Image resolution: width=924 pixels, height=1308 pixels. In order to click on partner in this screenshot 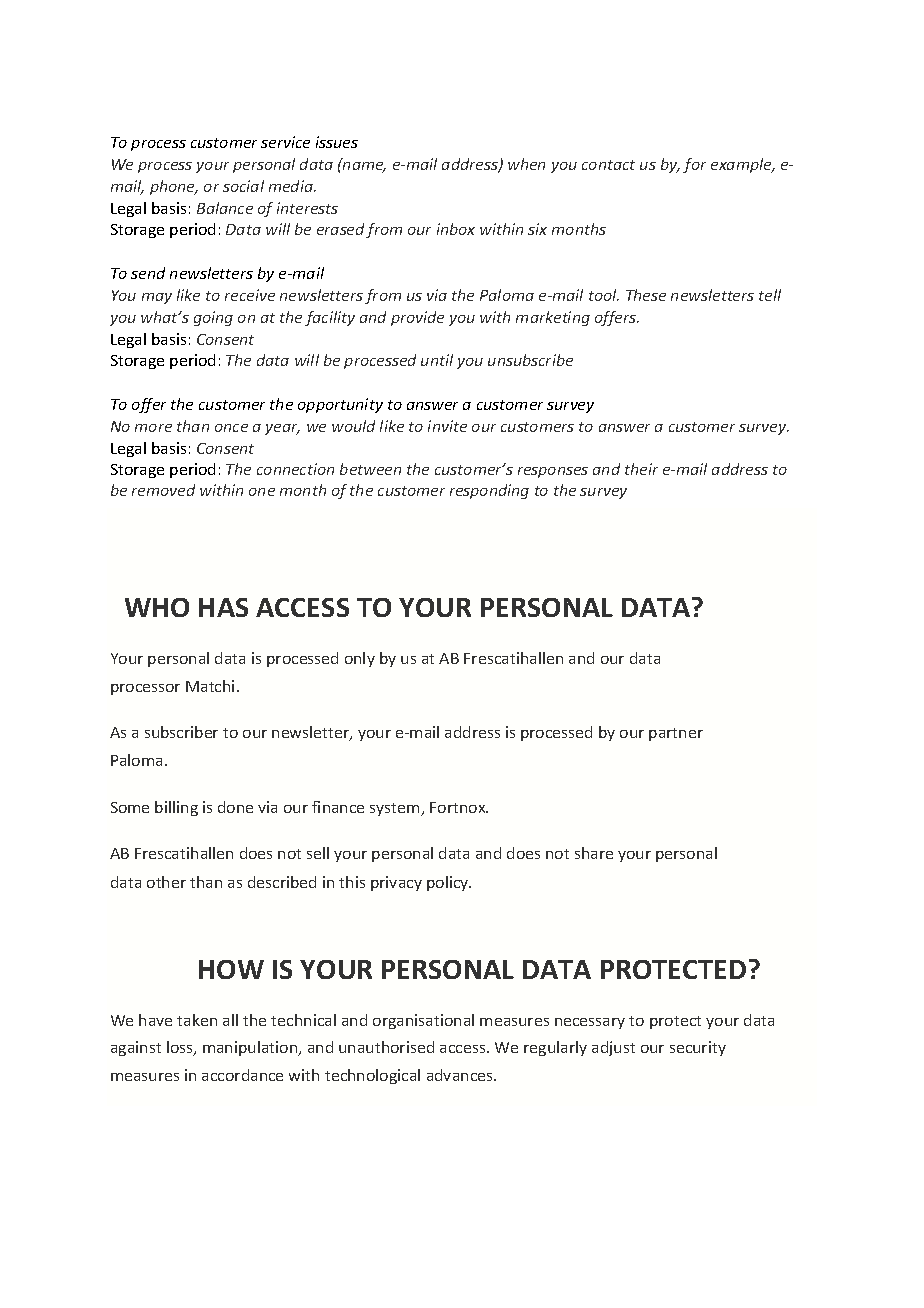, I will do `click(676, 734)`.
